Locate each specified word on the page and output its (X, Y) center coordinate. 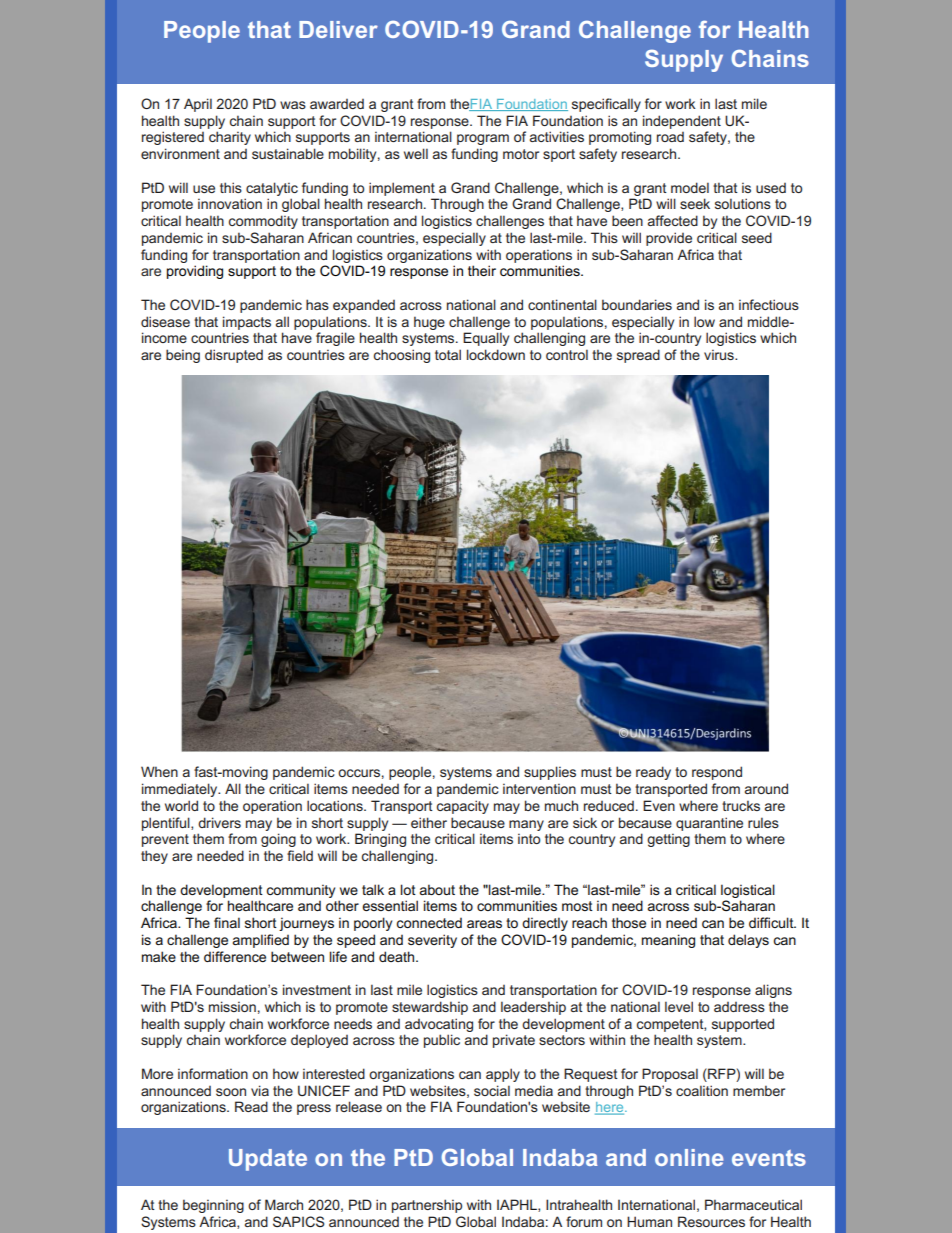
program (483, 139)
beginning (213, 1206)
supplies (550, 773)
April (198, 105)
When (159, 771)
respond (717, 773)
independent (682, 122)
